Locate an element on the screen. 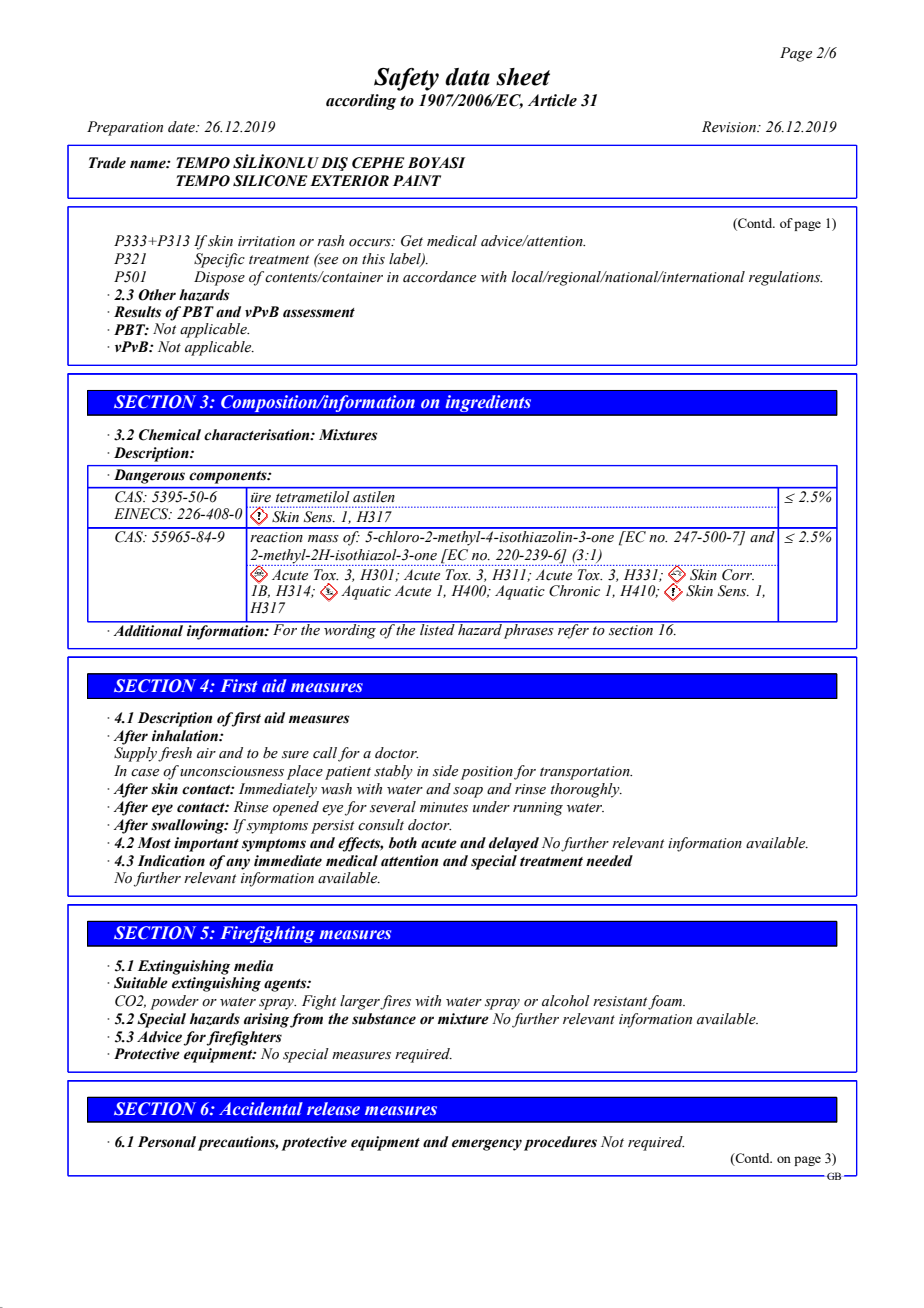 This screenshot has height=1308, width=924. side is located at coordinates (445, 771).
